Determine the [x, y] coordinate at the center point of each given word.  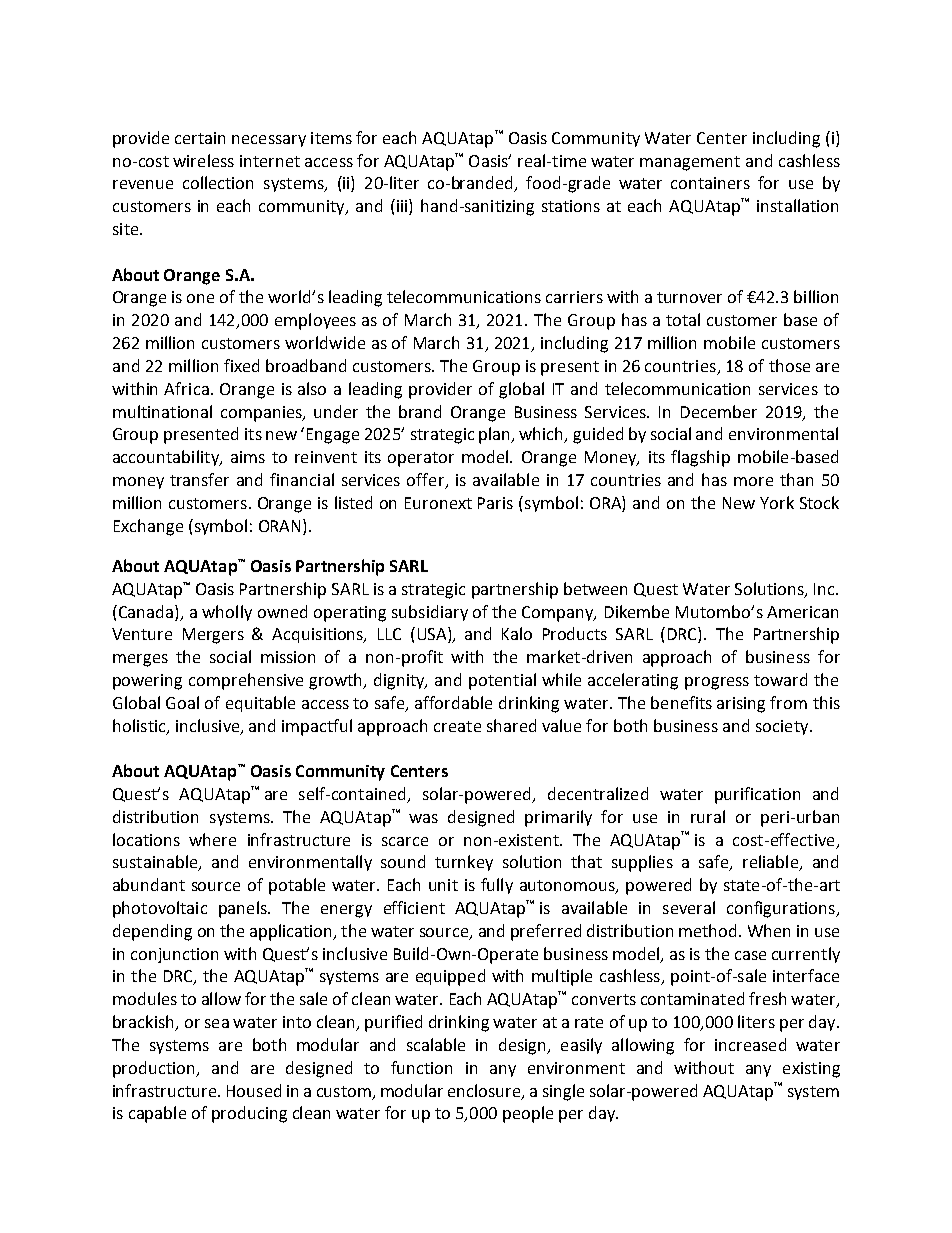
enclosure [485, 1091]
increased [750, 1044]
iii [403, 207]
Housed [254, 1090]
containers [710, 183]
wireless [203, 160]
